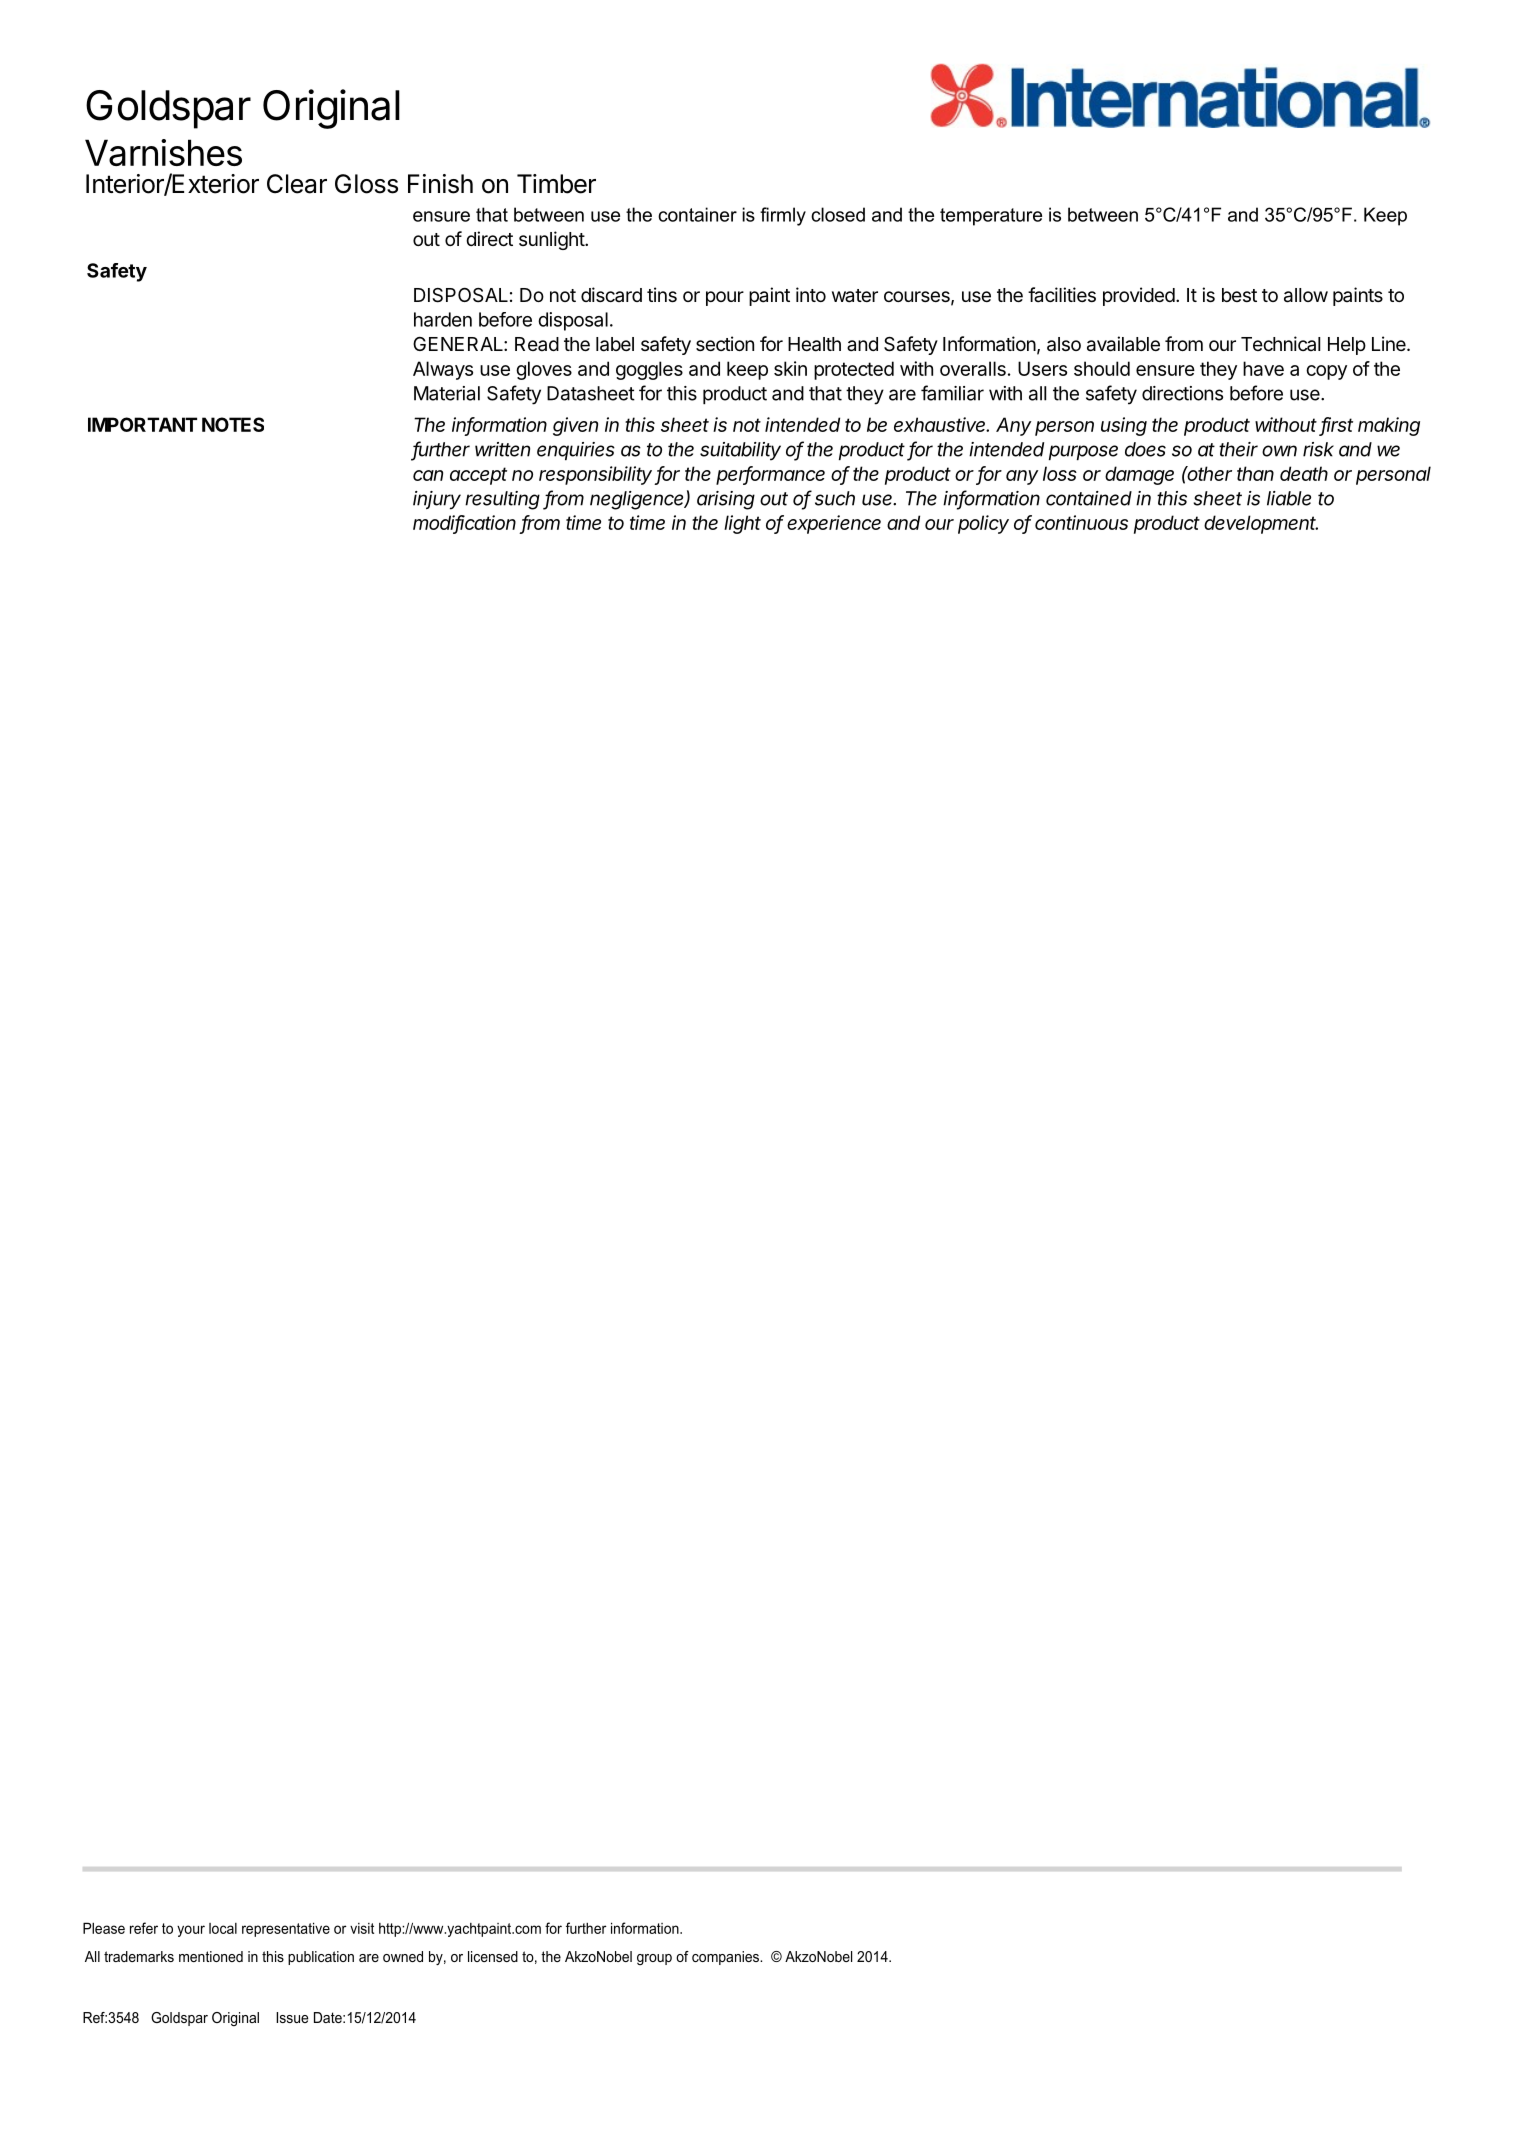 The width and height of the screenshot is (1517, 2147). Describe the element at coordinates (297, 184) in the screenshot. I see `Clear` at that location.
